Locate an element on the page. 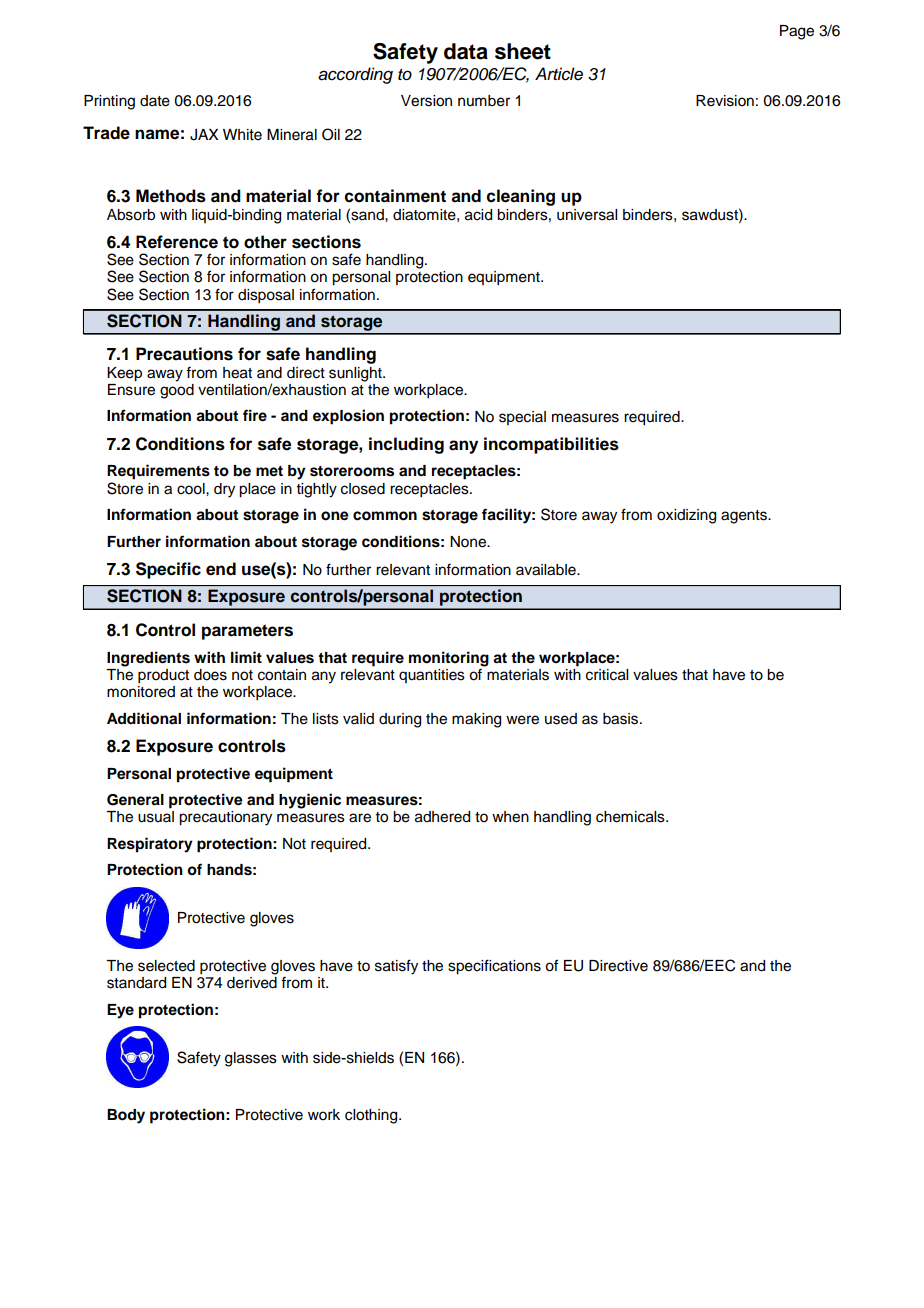  Version is located at coordinates (426, 101).
